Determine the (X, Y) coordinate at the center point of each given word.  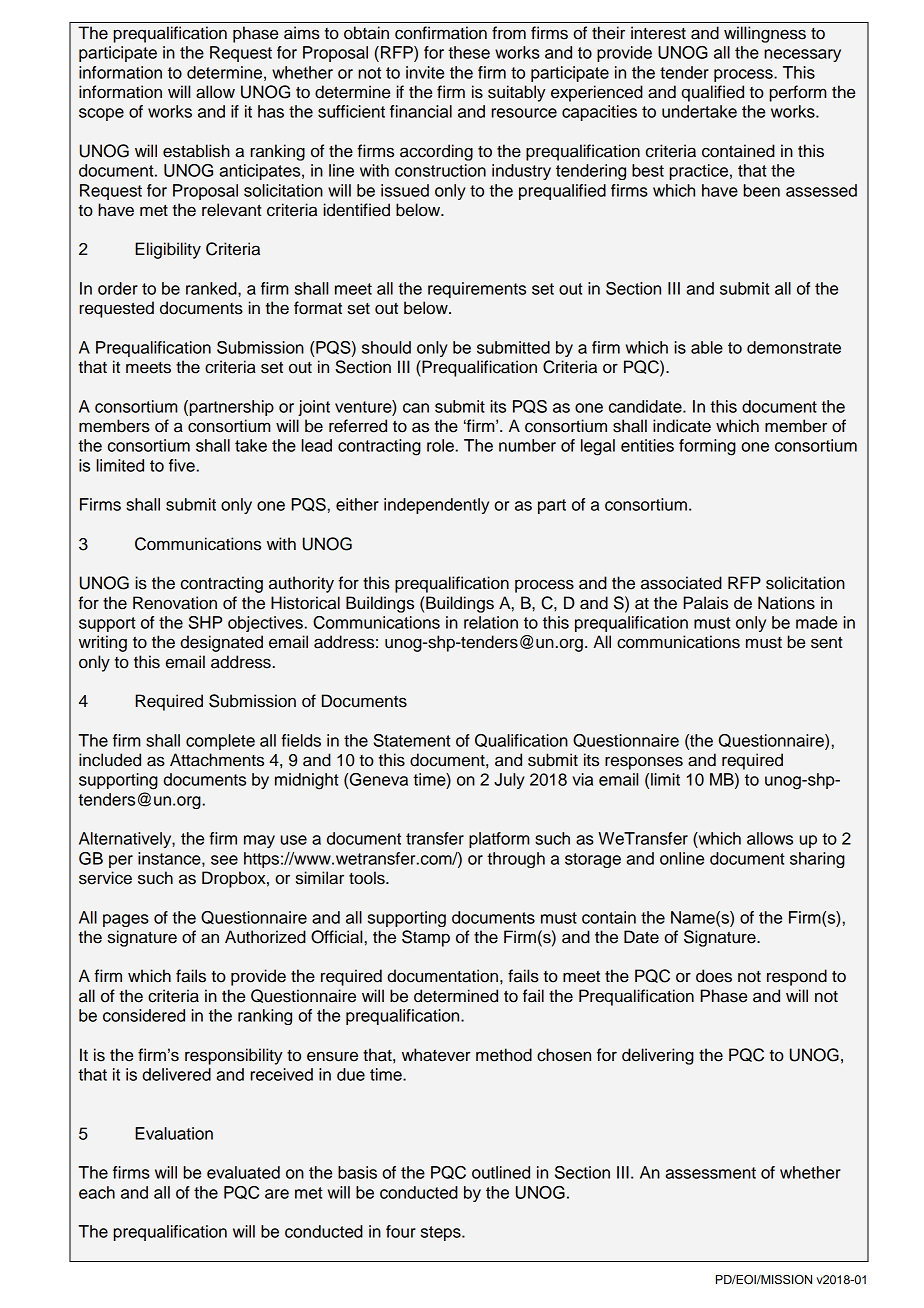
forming (707, 447)
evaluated (243, 1172)
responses (644, 763)
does (714, 976)
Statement (412, 740)
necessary (802, 55)
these (469, 52)
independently (436, 506)
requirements (477, 290)
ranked (212, 288)
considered (144, 1015)
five (182, 465)
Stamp (426, 938)
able (707, 347)
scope (101, 114)
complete (220, 742)
